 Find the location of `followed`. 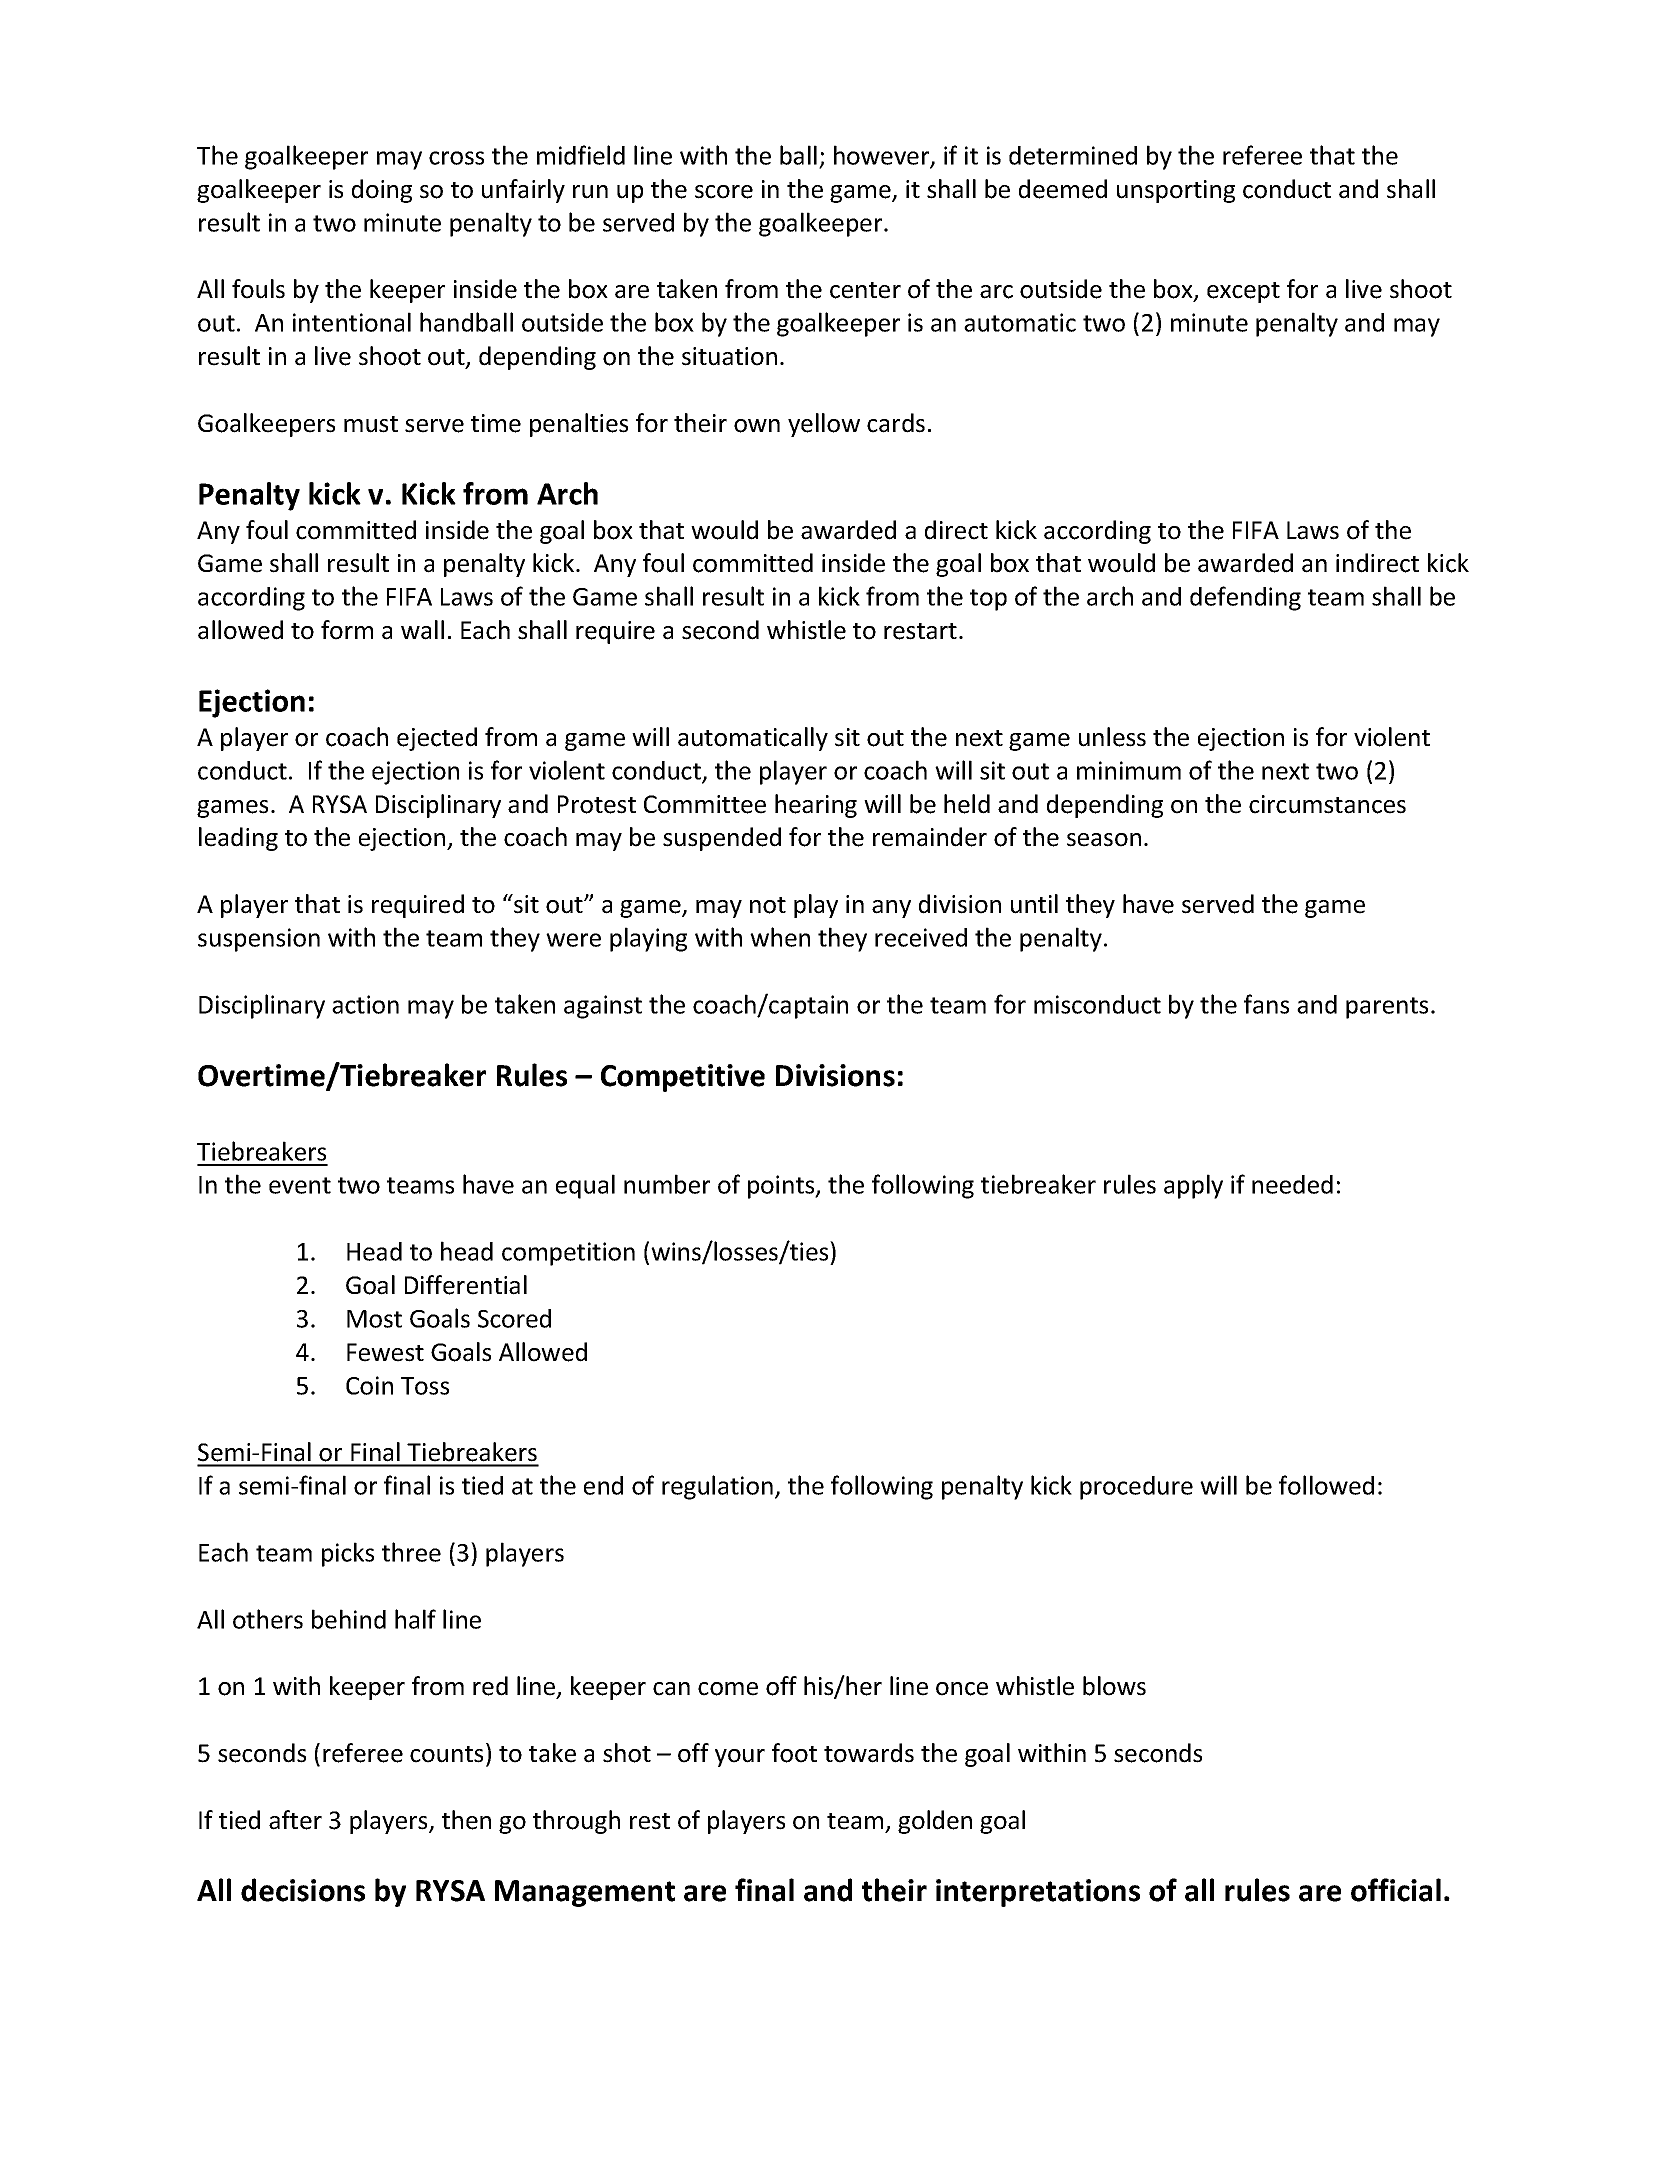

followed is located at coordinates (1326, 1485).
